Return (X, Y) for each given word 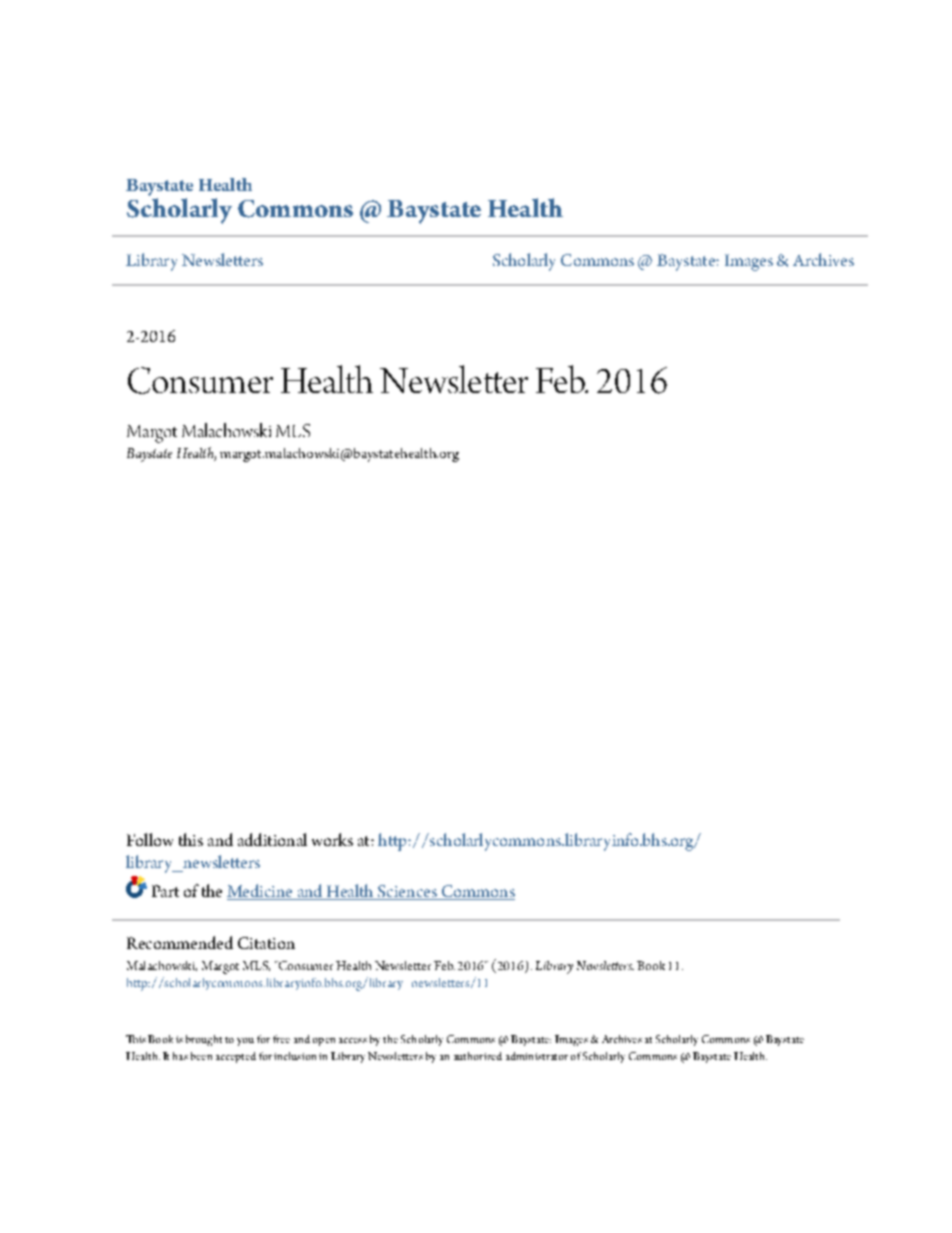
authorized (478, 1056)
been (201, 1056)
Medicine (261, 892)
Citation (266, 943)
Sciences (407, 892)
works (332, 839)
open (324, 1042)
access (353, 1040)
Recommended (180, 942)
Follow (150, 839)
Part (165, 891)
